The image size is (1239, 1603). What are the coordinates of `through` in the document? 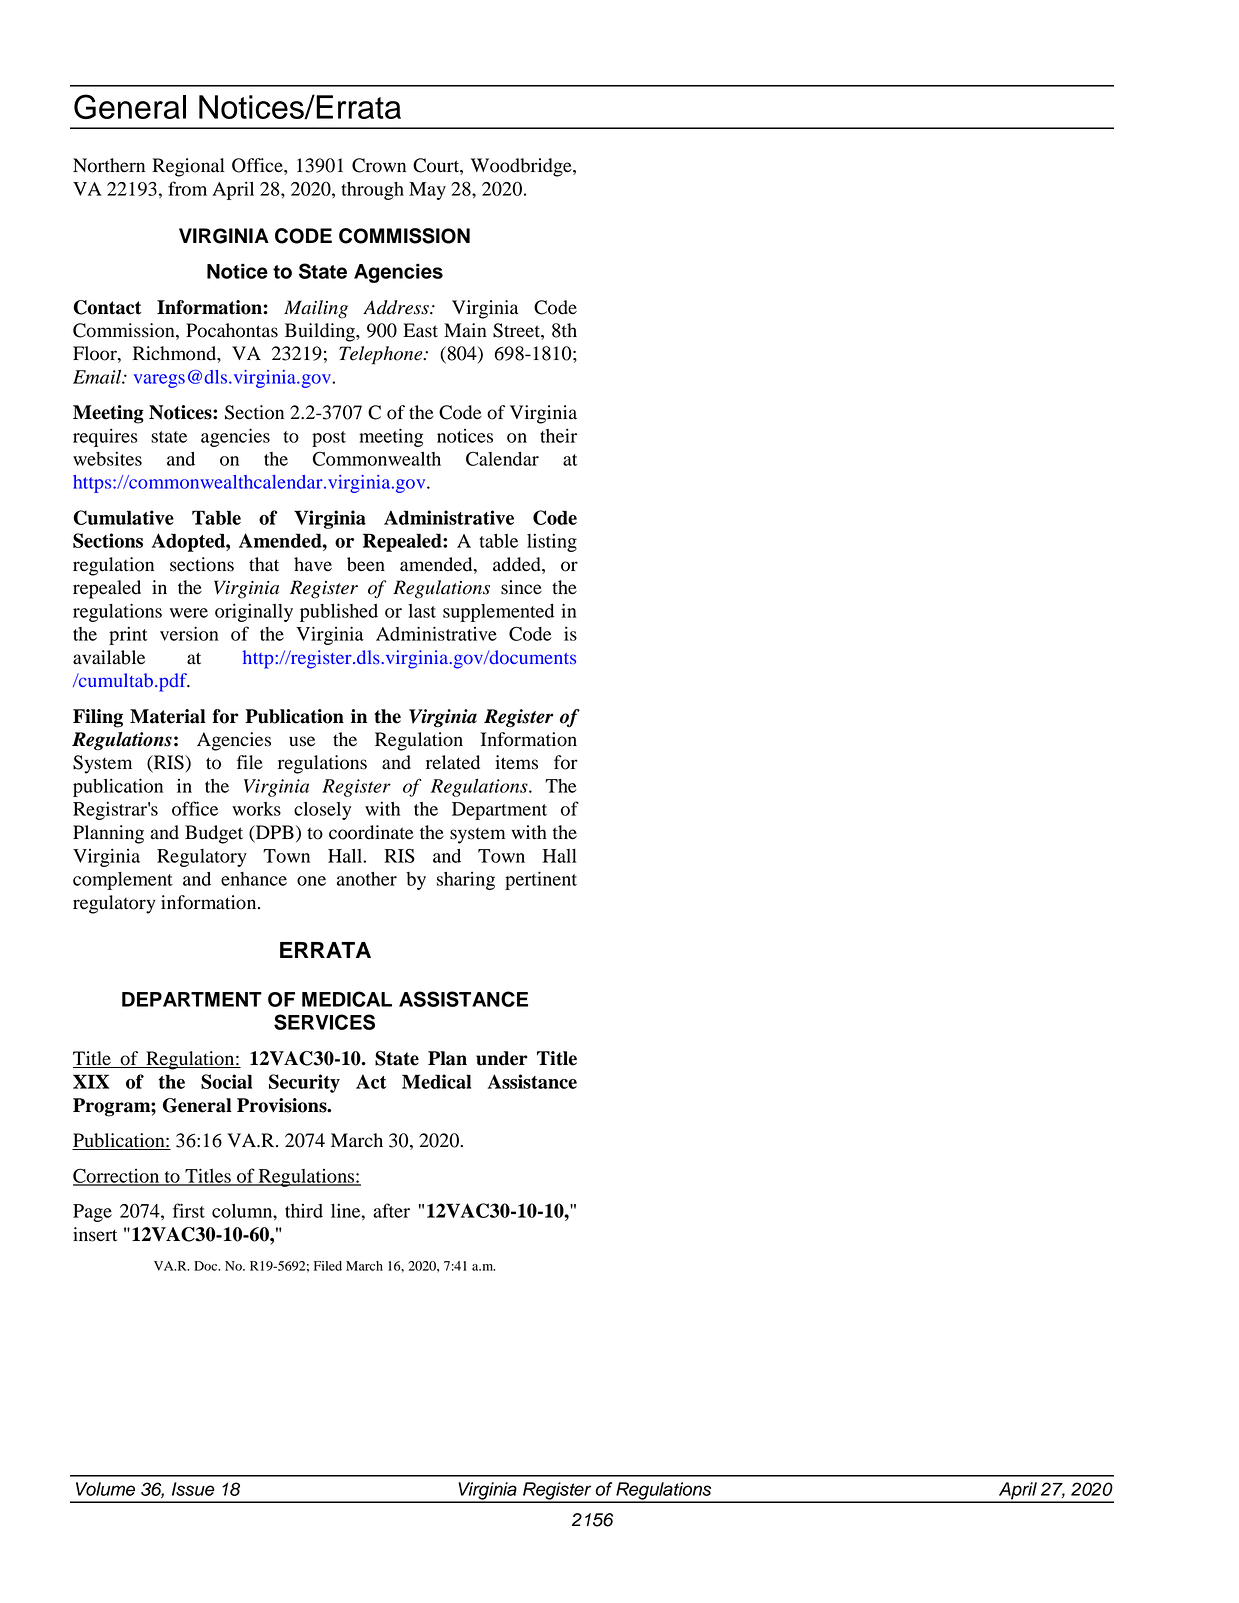 It's located at (373, 191).
